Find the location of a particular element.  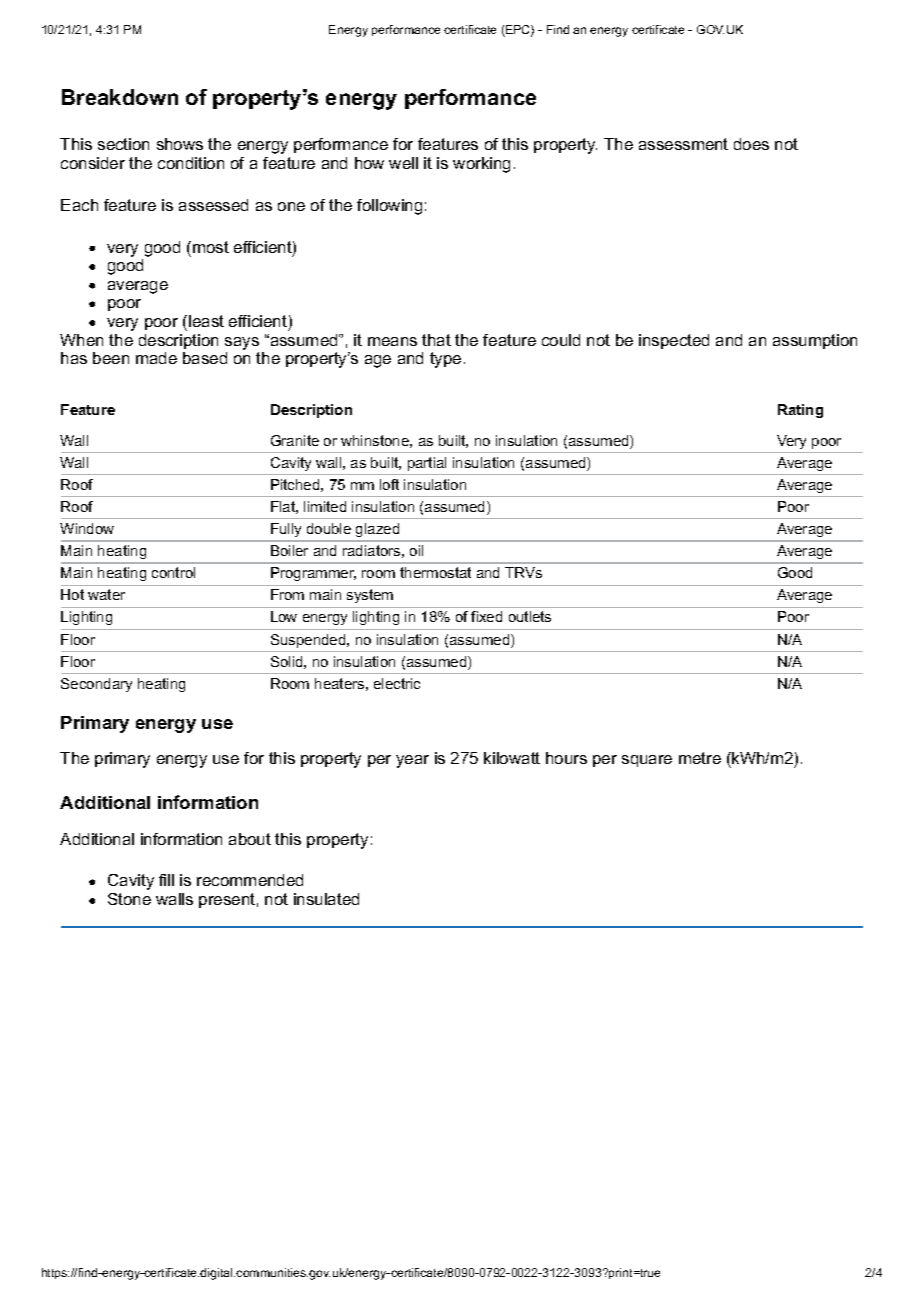

Rating is located at coordinates (800, 411).
